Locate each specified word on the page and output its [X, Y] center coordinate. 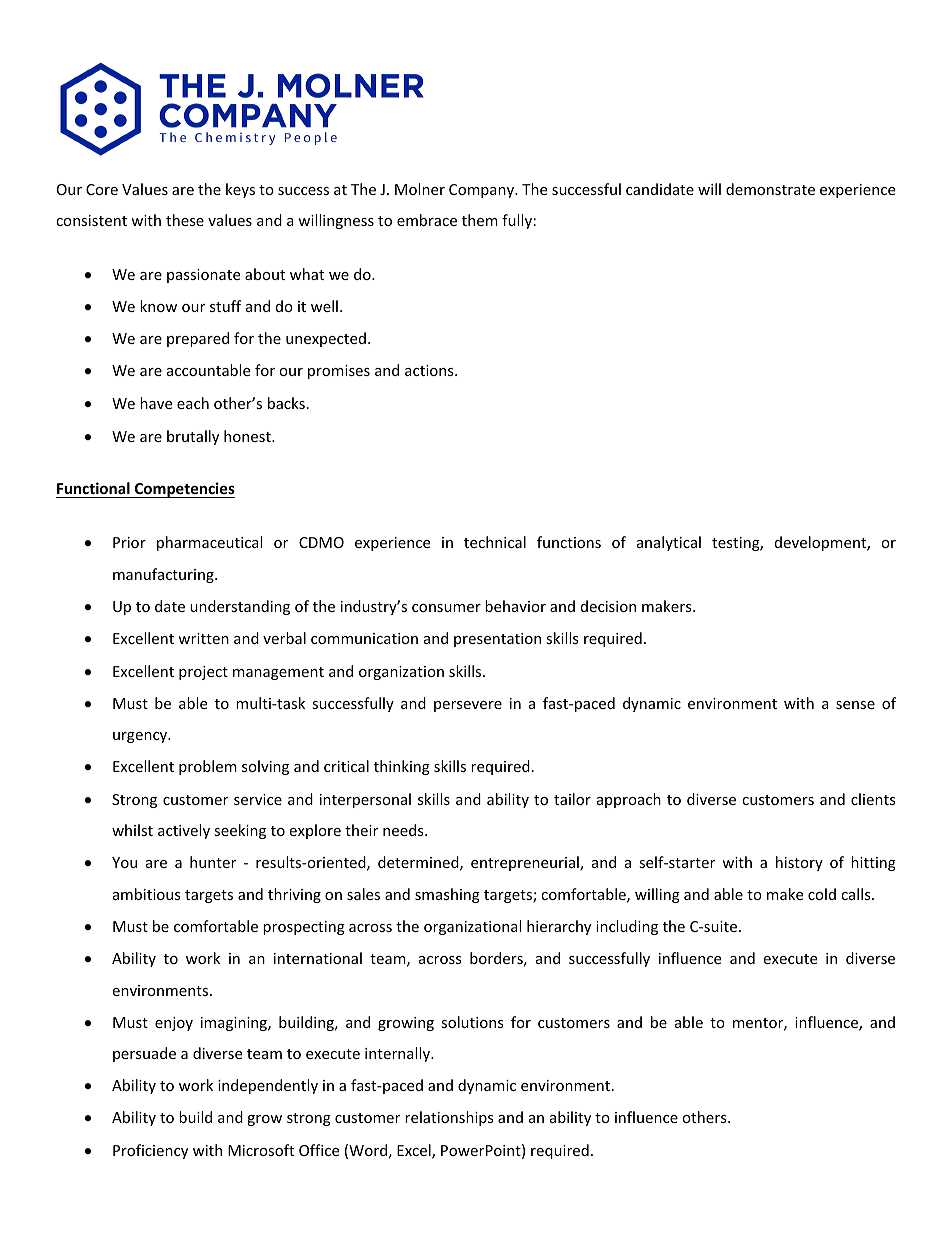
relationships [449, 1118]
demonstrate [770, 189]
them [480, 220]
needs [404, 830]
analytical [669, 543]
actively [184, 831]
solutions [472, 1022]
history [799, 863]
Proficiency [150, 1151]
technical [495, 542]
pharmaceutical [209, 543]
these [185, 220]
